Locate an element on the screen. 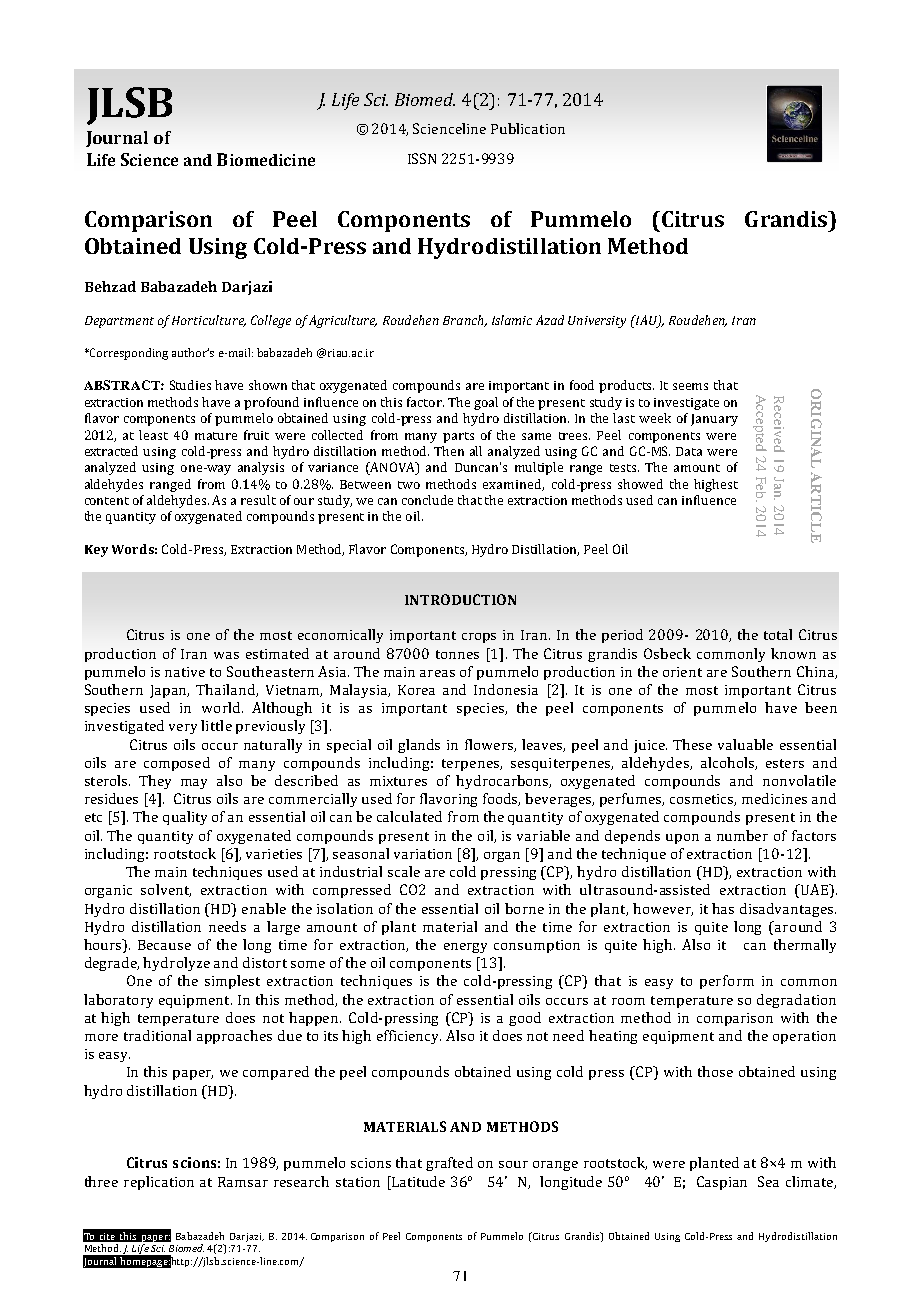 This screenshot has width=924, height=1307. composed is located at coordinates (177, 764).
